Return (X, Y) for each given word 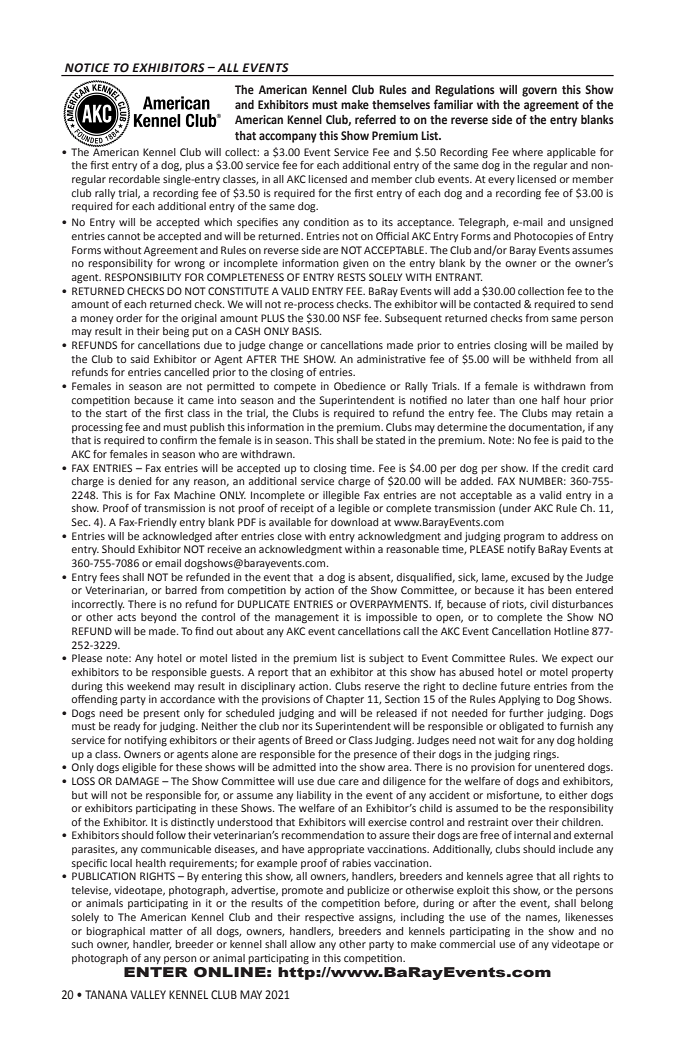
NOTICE (87, 67)
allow (303, 944)
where (527, 152)
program (524, 538)
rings (546, 755)
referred (375, 119)
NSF (352, 318)
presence (375, 756)
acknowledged (177, 537)
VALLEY (148, 994)
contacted (497, 304)
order (129, 318)
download (354, 522)
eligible (139, 768)
